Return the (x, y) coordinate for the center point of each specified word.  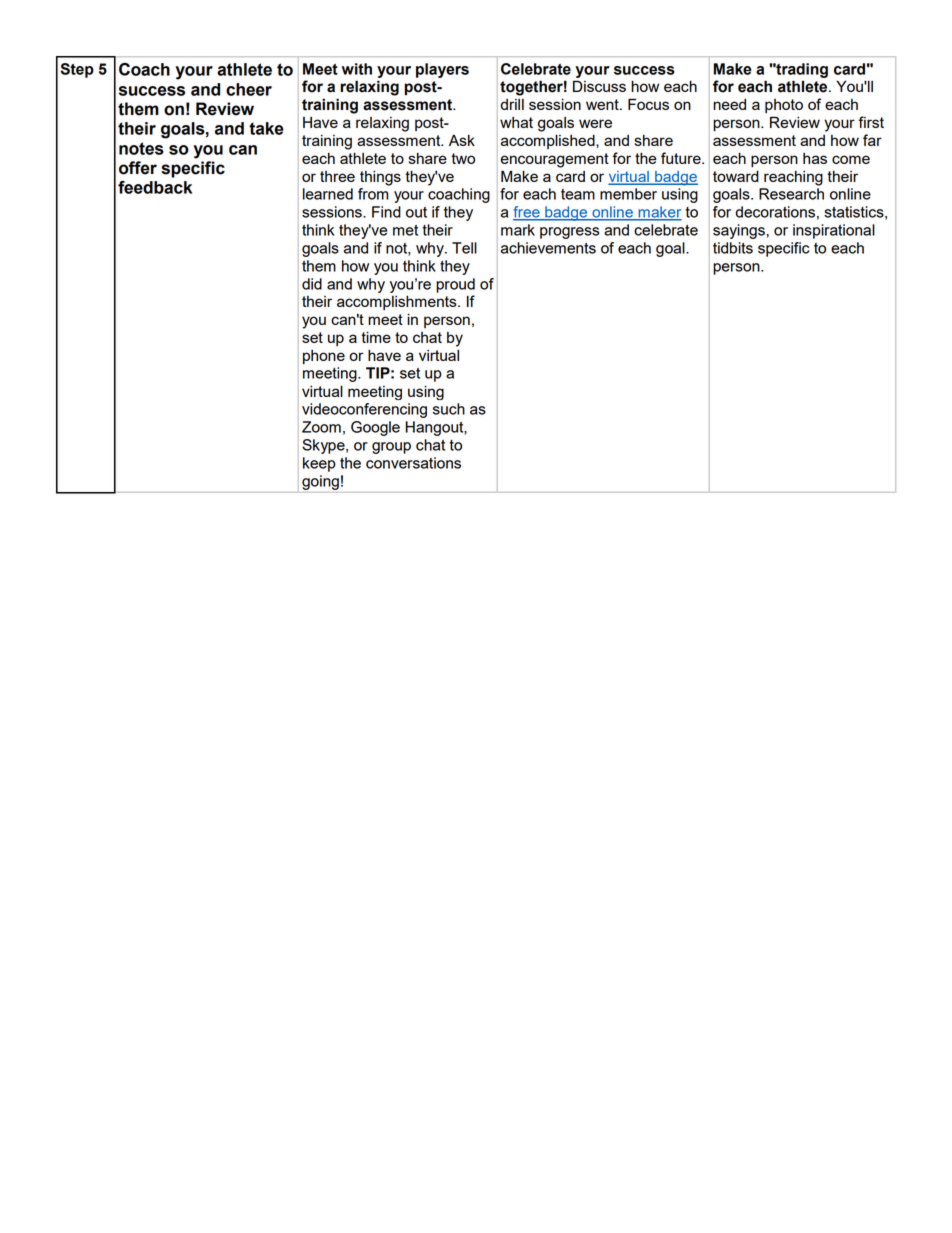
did (312, 284)
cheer (249, 89)
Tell (464, 248)
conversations (413, 463)
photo (784, 106)
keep (319, 464)
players (442, 70)
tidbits (733, 248)
